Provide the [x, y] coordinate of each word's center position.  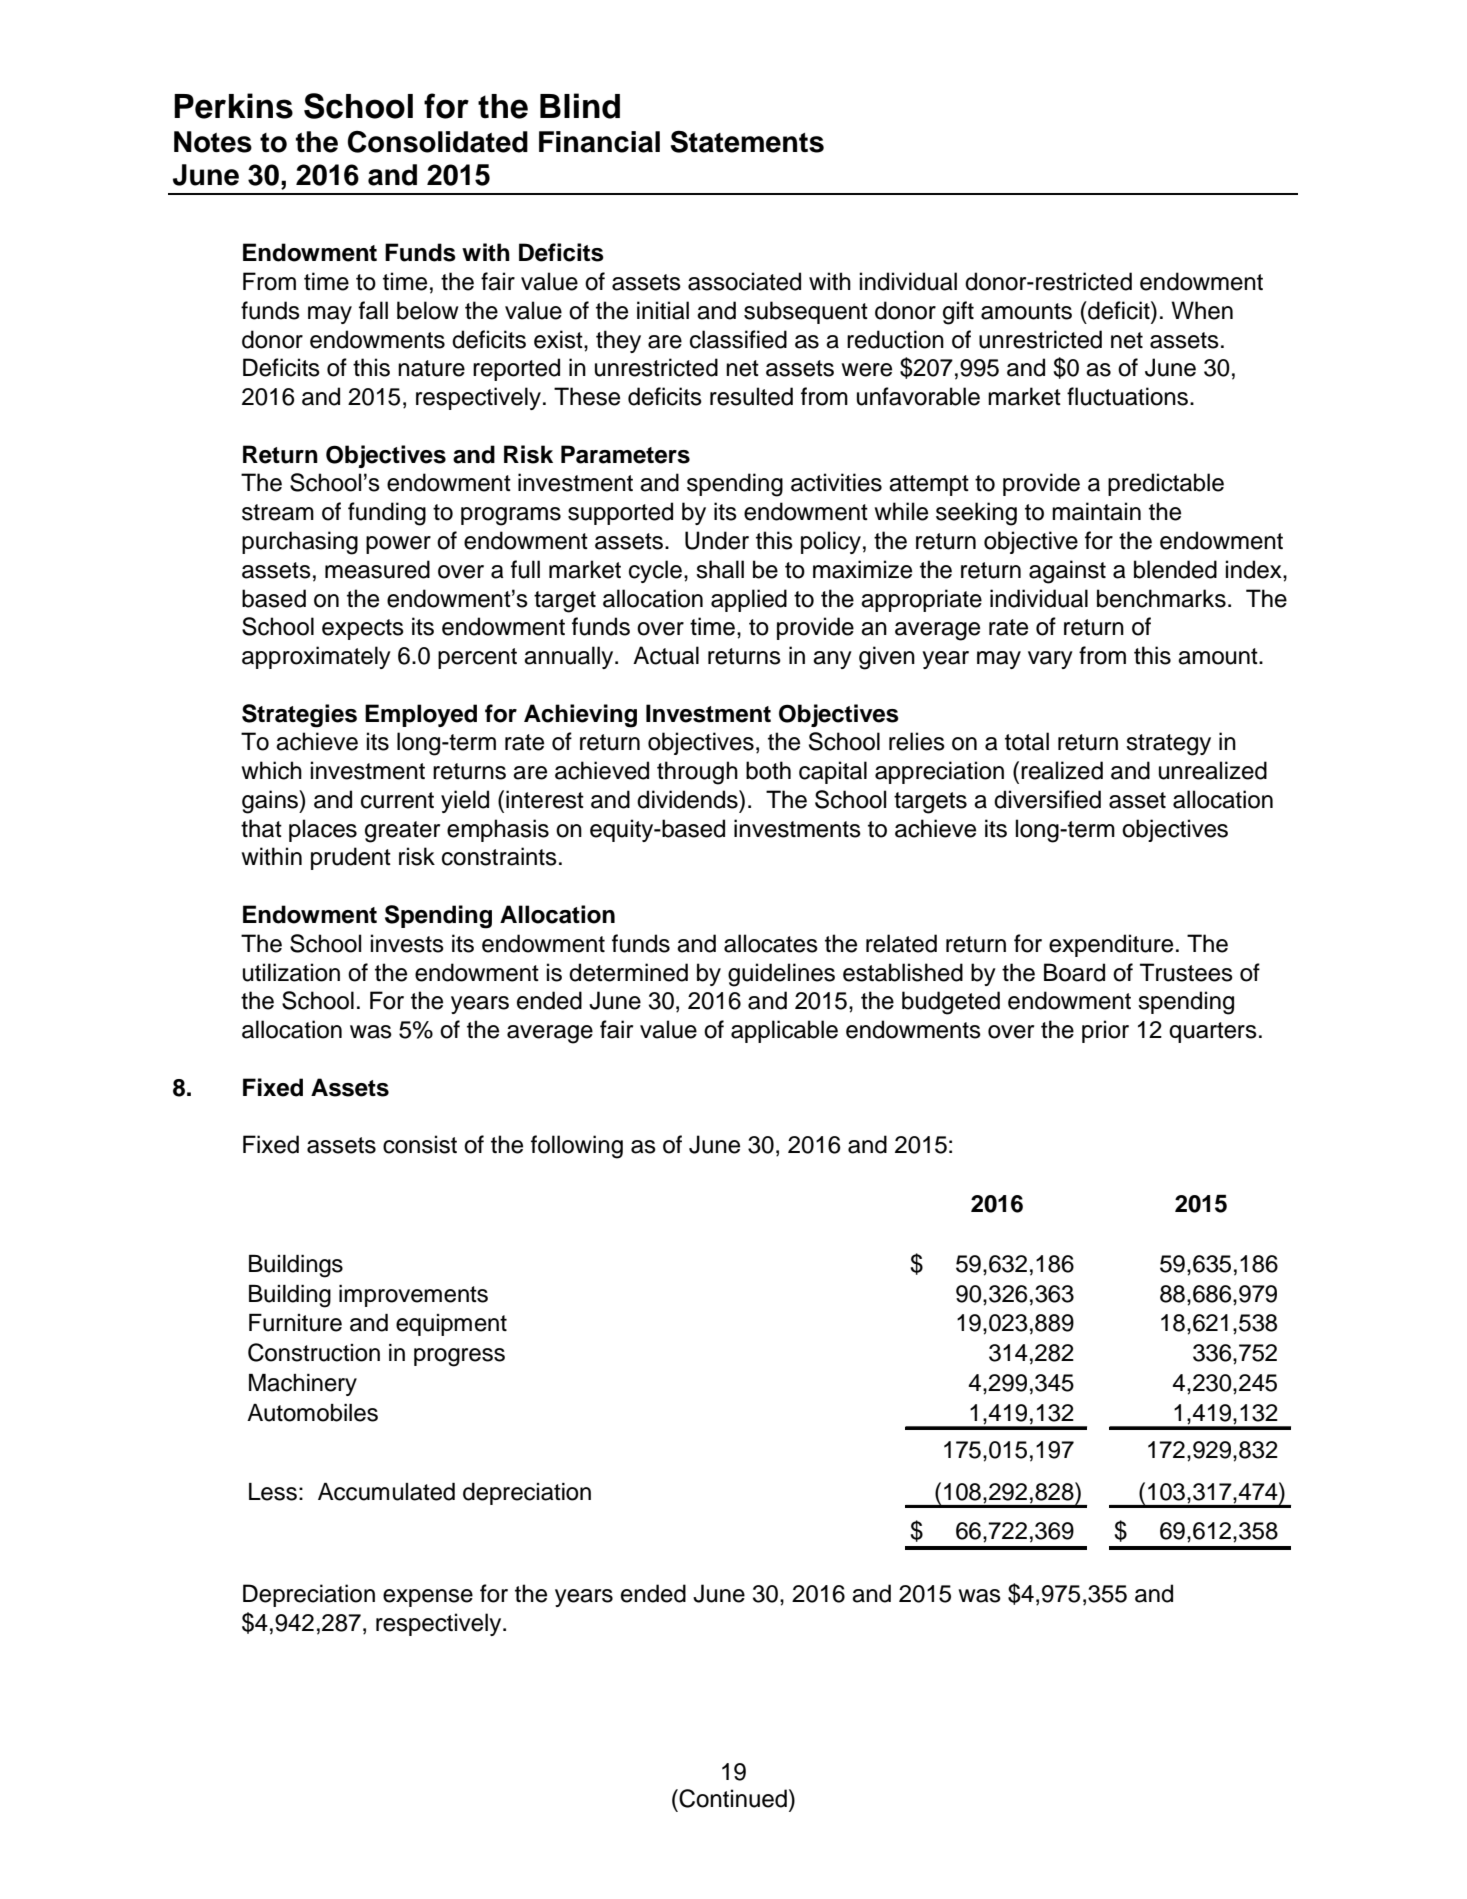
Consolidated [438, 141]
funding [387, 514]
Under [717, 540]
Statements [747, 141]
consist [420, 1144]
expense [428, 1598]
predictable [1166, 484]
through [697, 773]
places [323, 830]
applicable [784, 1031]
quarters [1213, 1032]
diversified [1047, 799]
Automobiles [312, 1413]
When [1202, 310]
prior [1105, 1031]
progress [459, 1357]
